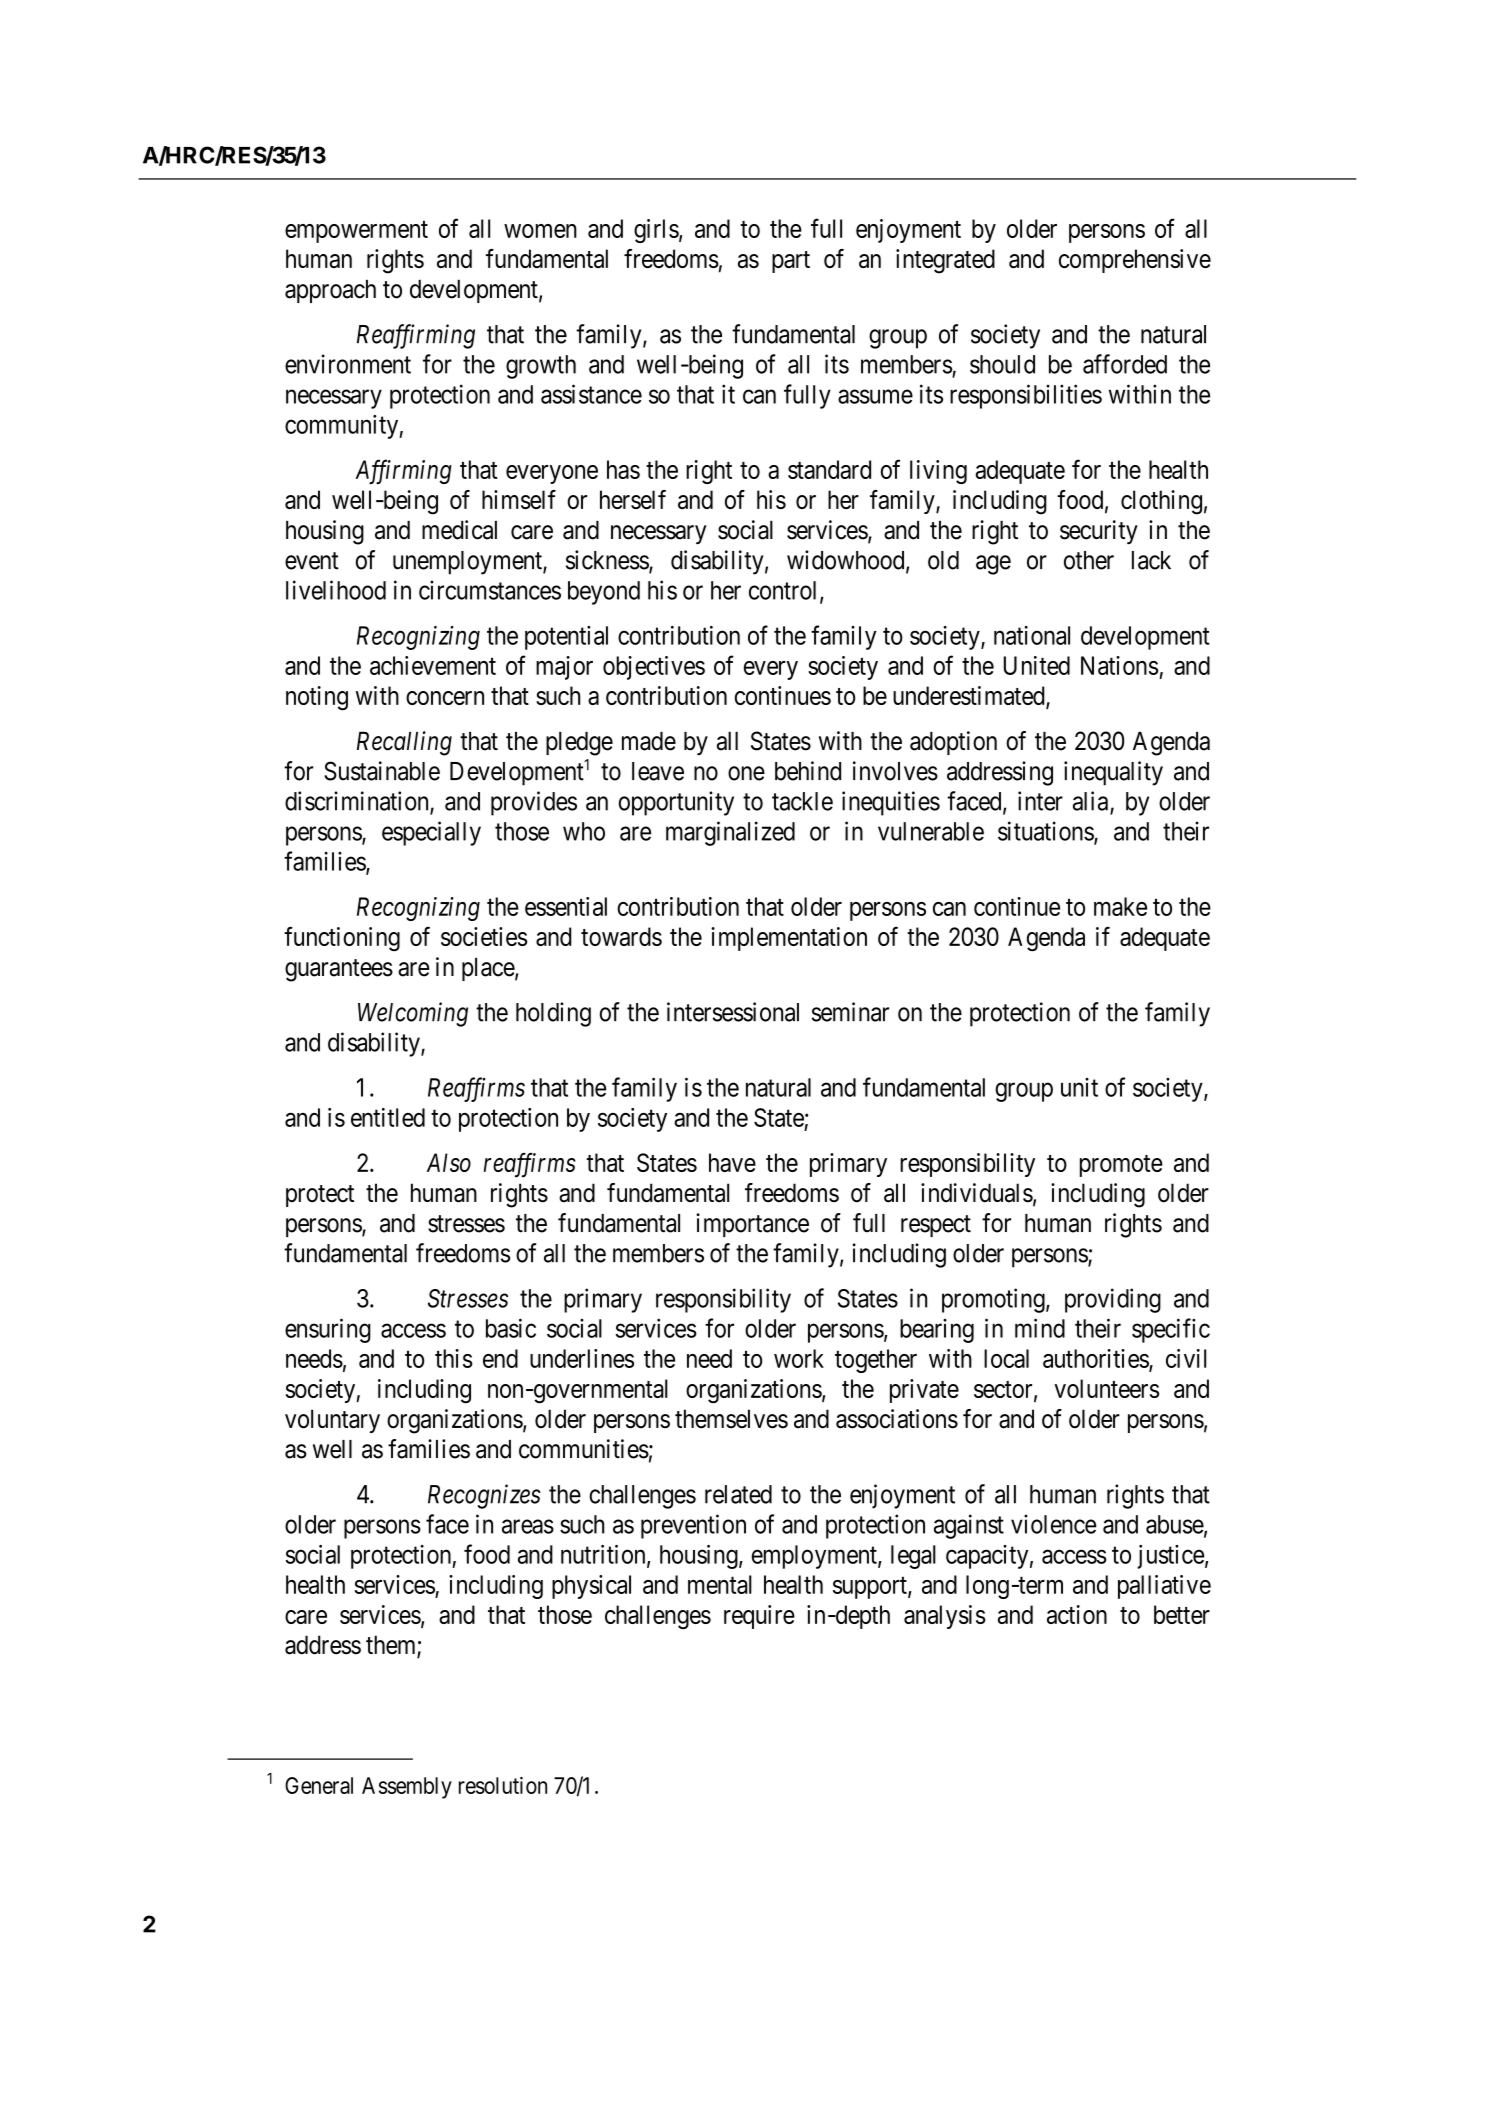 The image size is (1495, 2114). What do you see at coordinates (404, 743) in the document?
I see `Recalling` at bounding box center [404, 743].
